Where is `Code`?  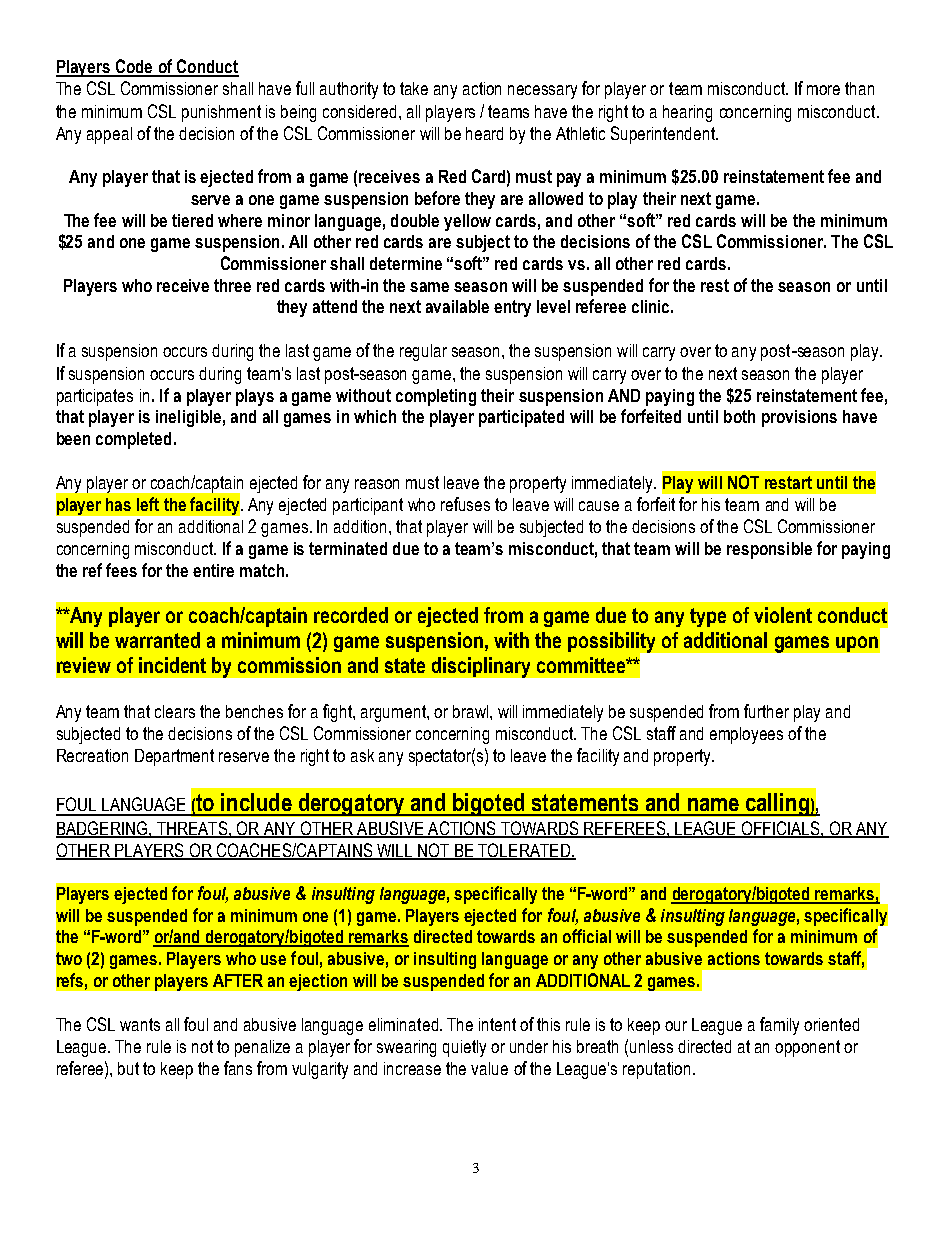
Code is located at coordinates (134, 67).
